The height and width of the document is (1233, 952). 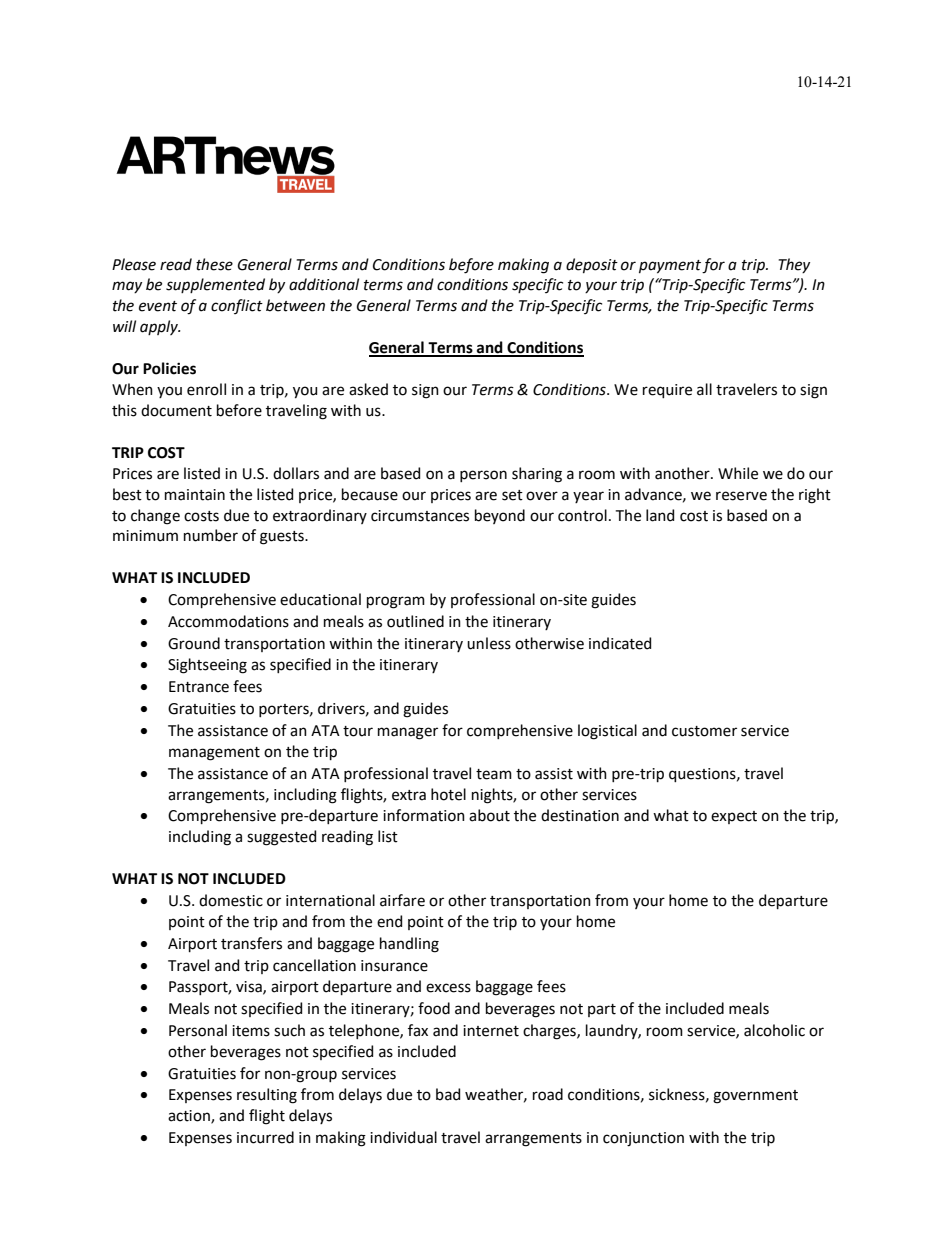 What do you see at coordinates (704, 731) in the document?
I see `customer` at bounding box center [704, 731].
